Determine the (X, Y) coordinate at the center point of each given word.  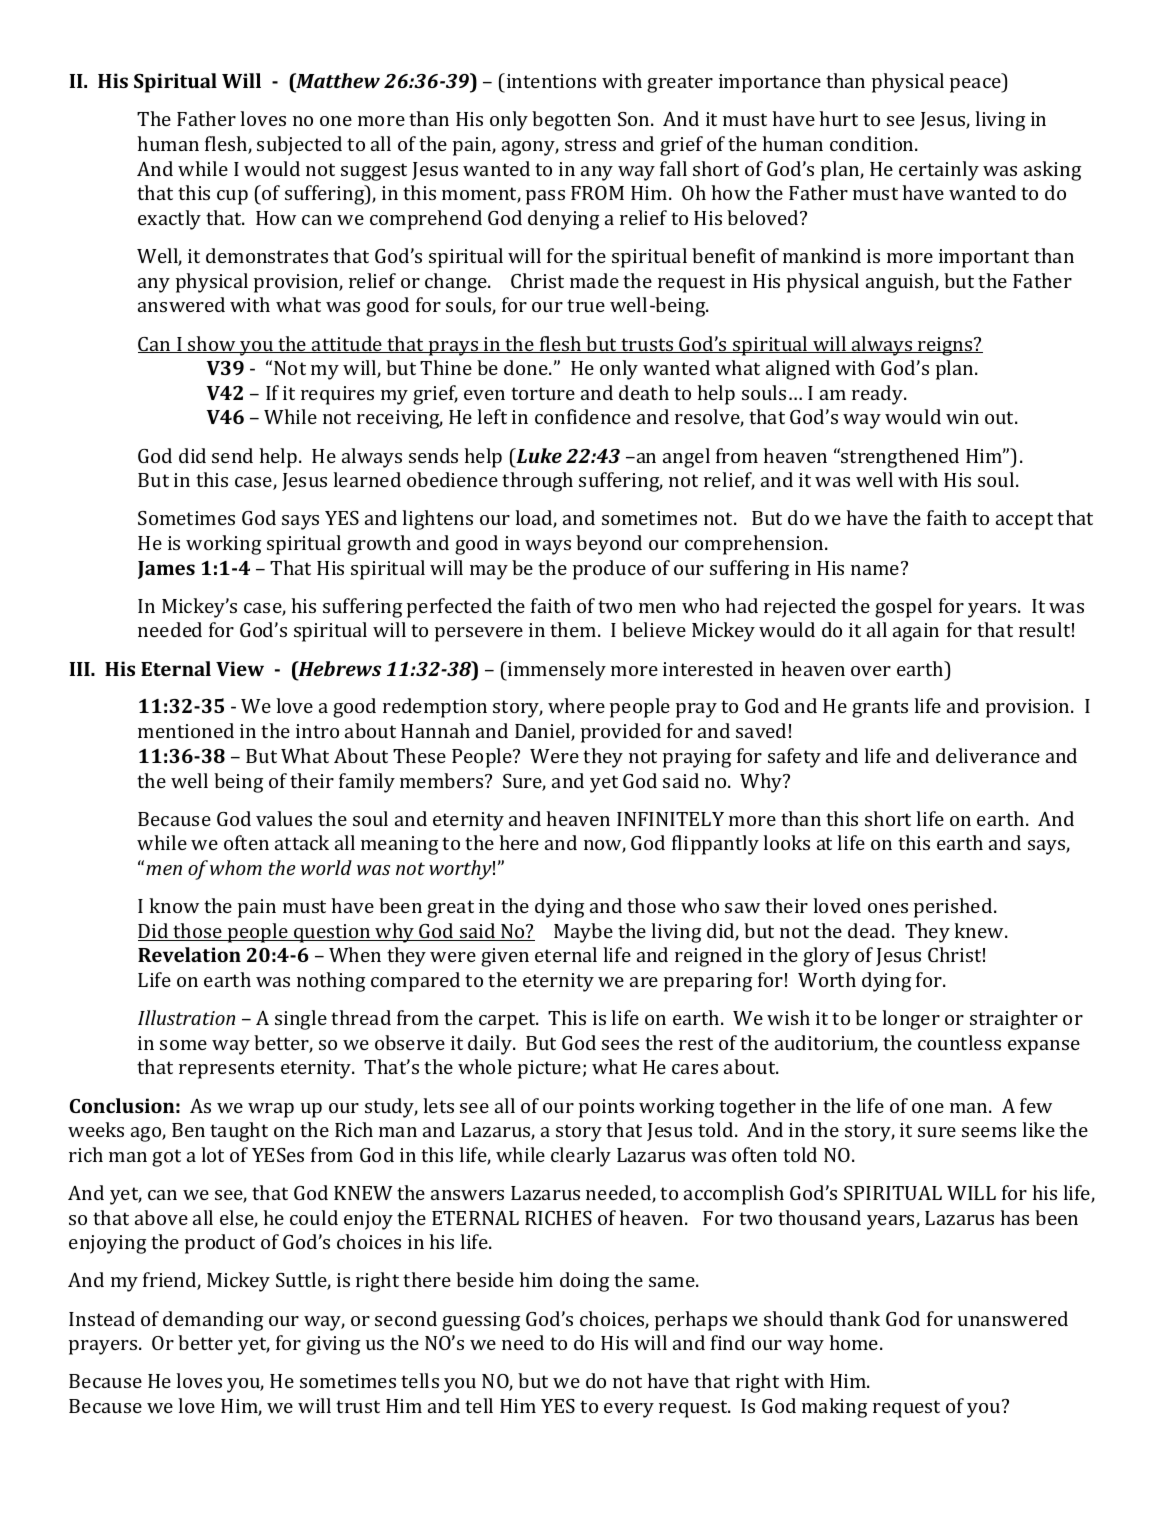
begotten (571, 121)
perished (954, 908)
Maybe (583, 933)
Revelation (189, 954)
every (629, 1410)
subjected (299, 146)
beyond (609, 545)
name (876, 569)
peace (976, 85)
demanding (213, 1321)
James (166, 570)
